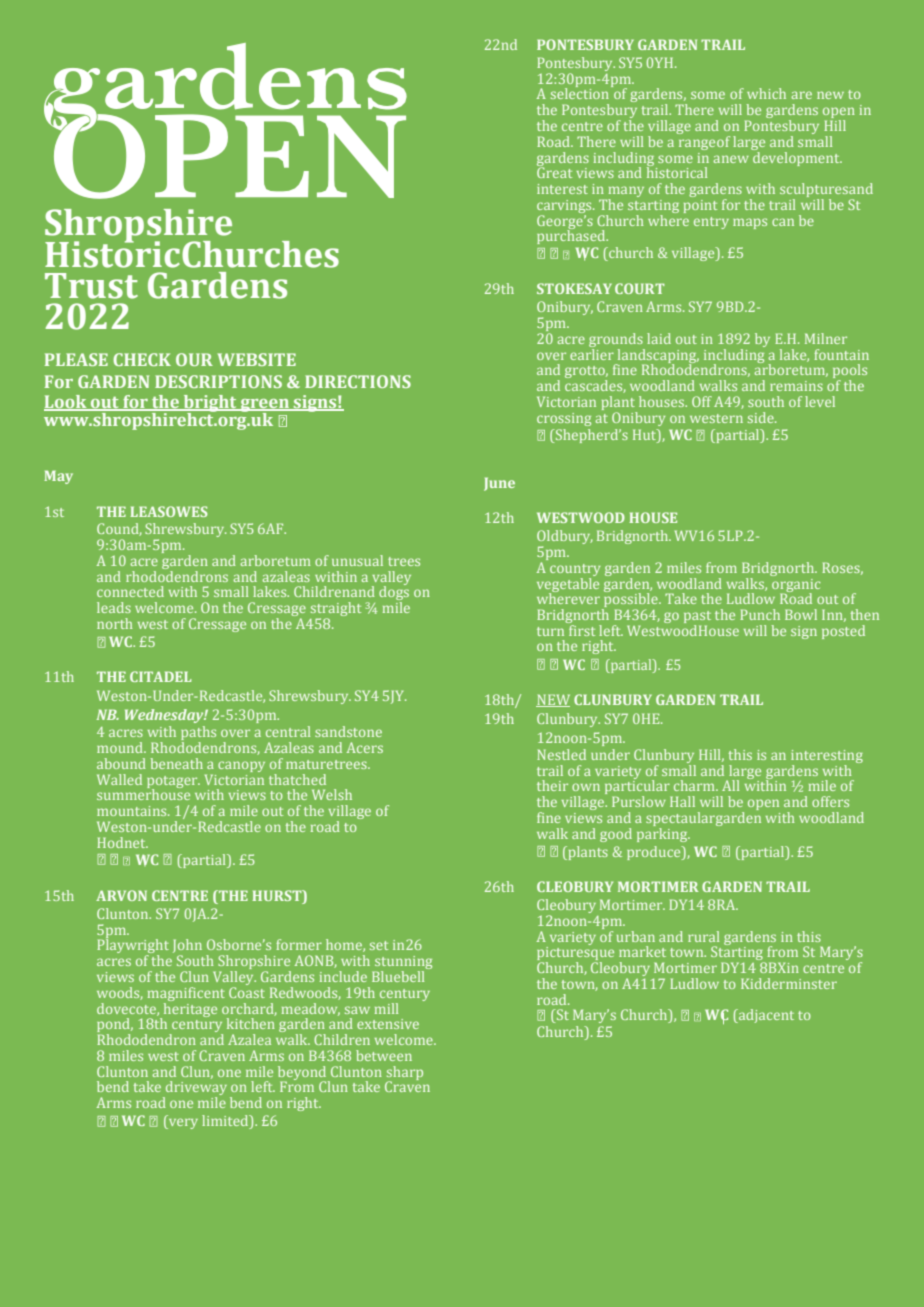 This screenshot has width=924, height=1307. What do you see at coordinates (552, 785) in the screenshot?
I see `their` at bounding box center [552, 785].
